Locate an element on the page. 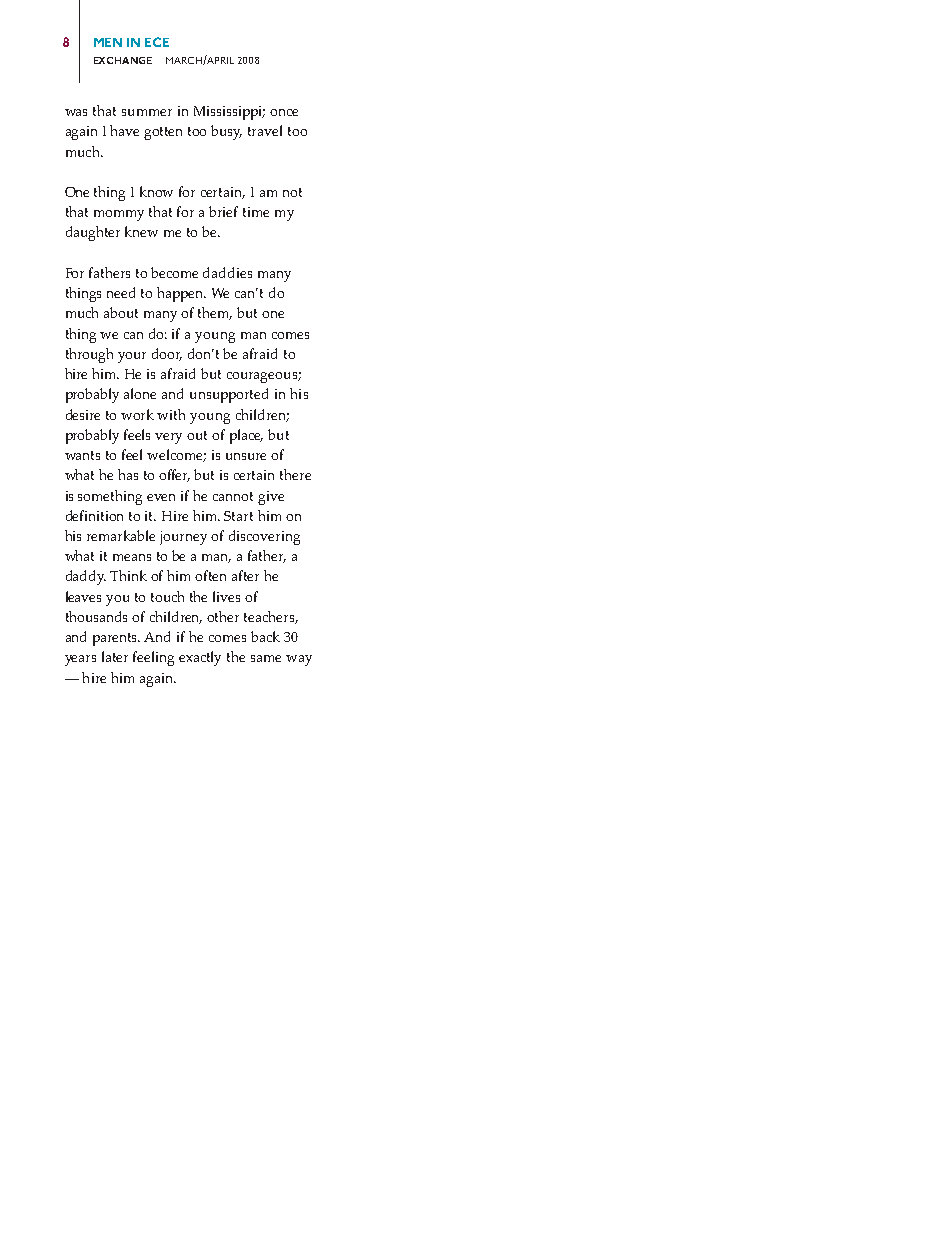 This page has width=952, height=1233. mommy is located at coordinates (119, 215).
